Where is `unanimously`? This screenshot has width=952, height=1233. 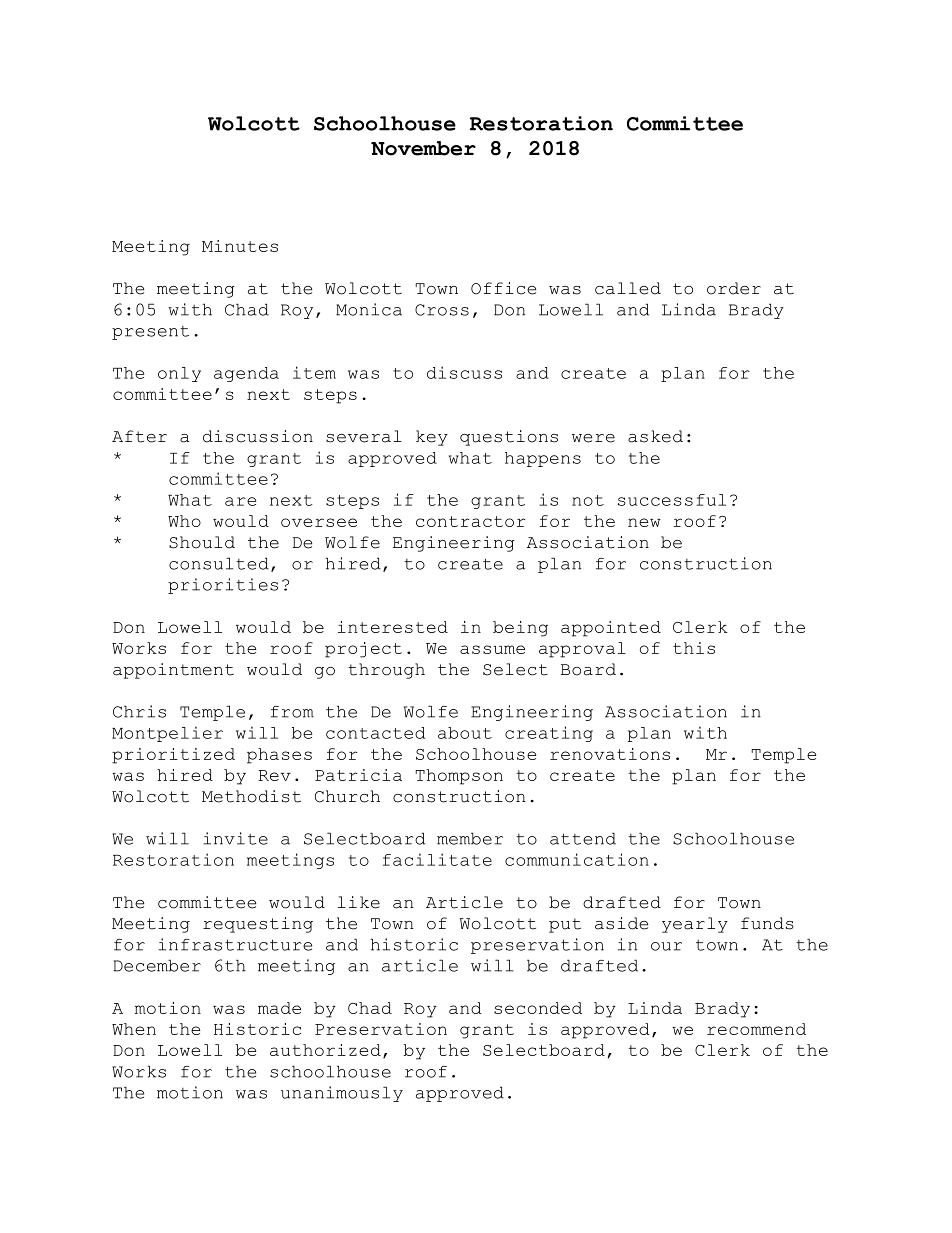
unanimously is located at coordinates (342, 1094).
